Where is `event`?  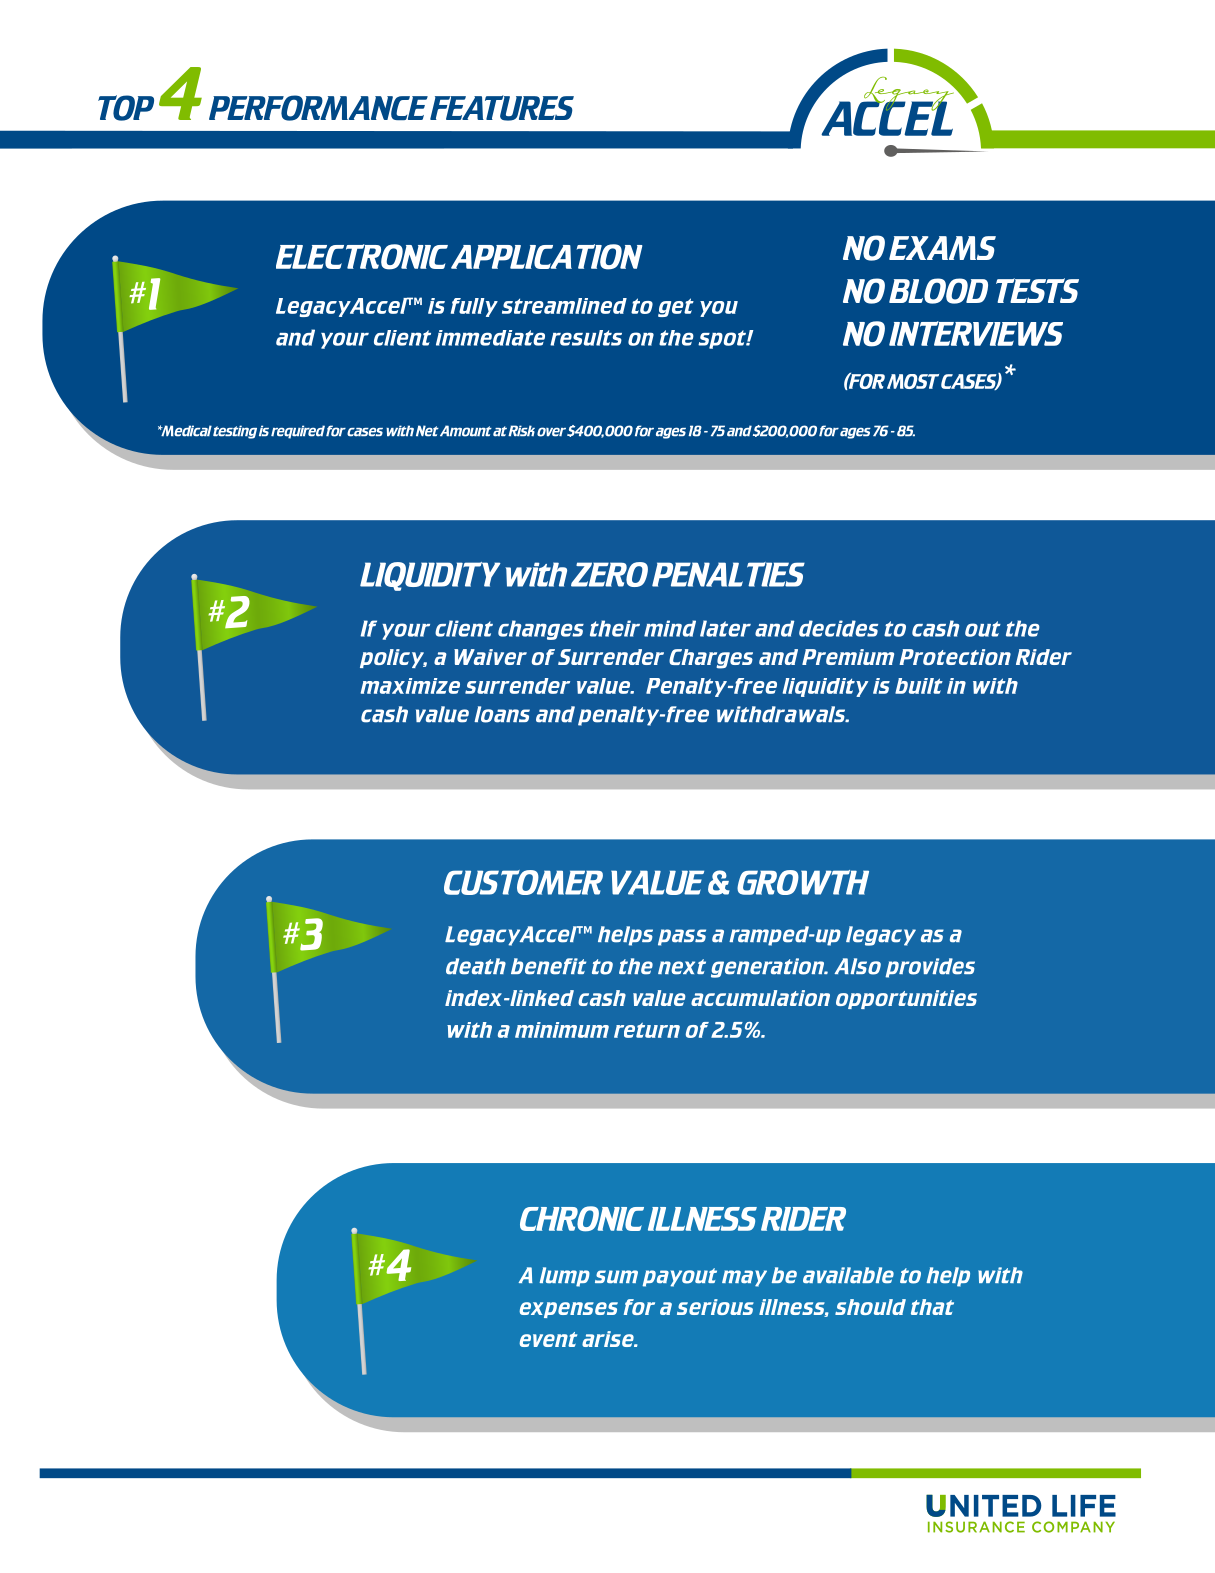
event is located at coordinates (548, 1339).
